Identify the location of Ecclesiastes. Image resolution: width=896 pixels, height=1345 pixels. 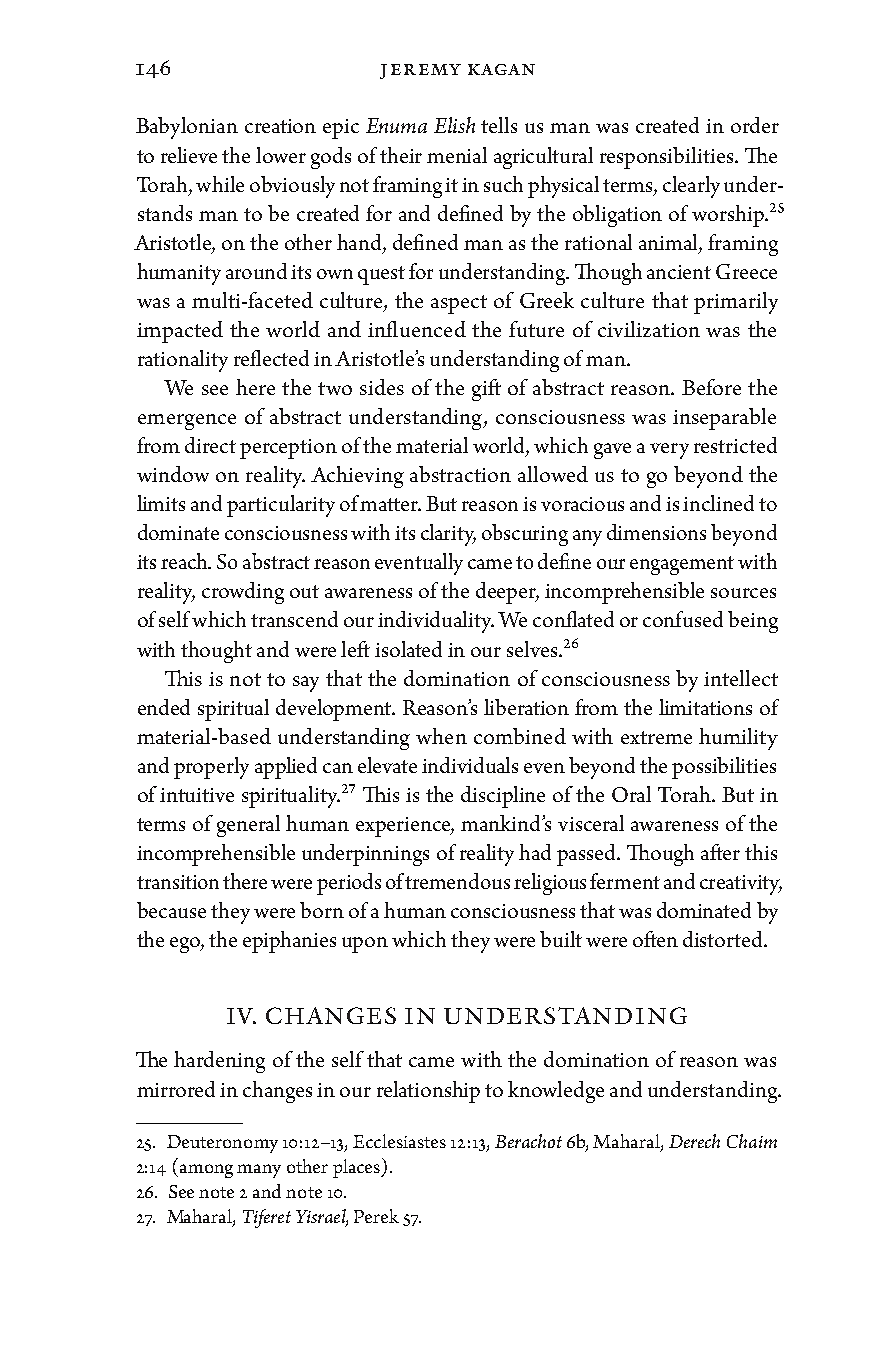
(399, 1141).
